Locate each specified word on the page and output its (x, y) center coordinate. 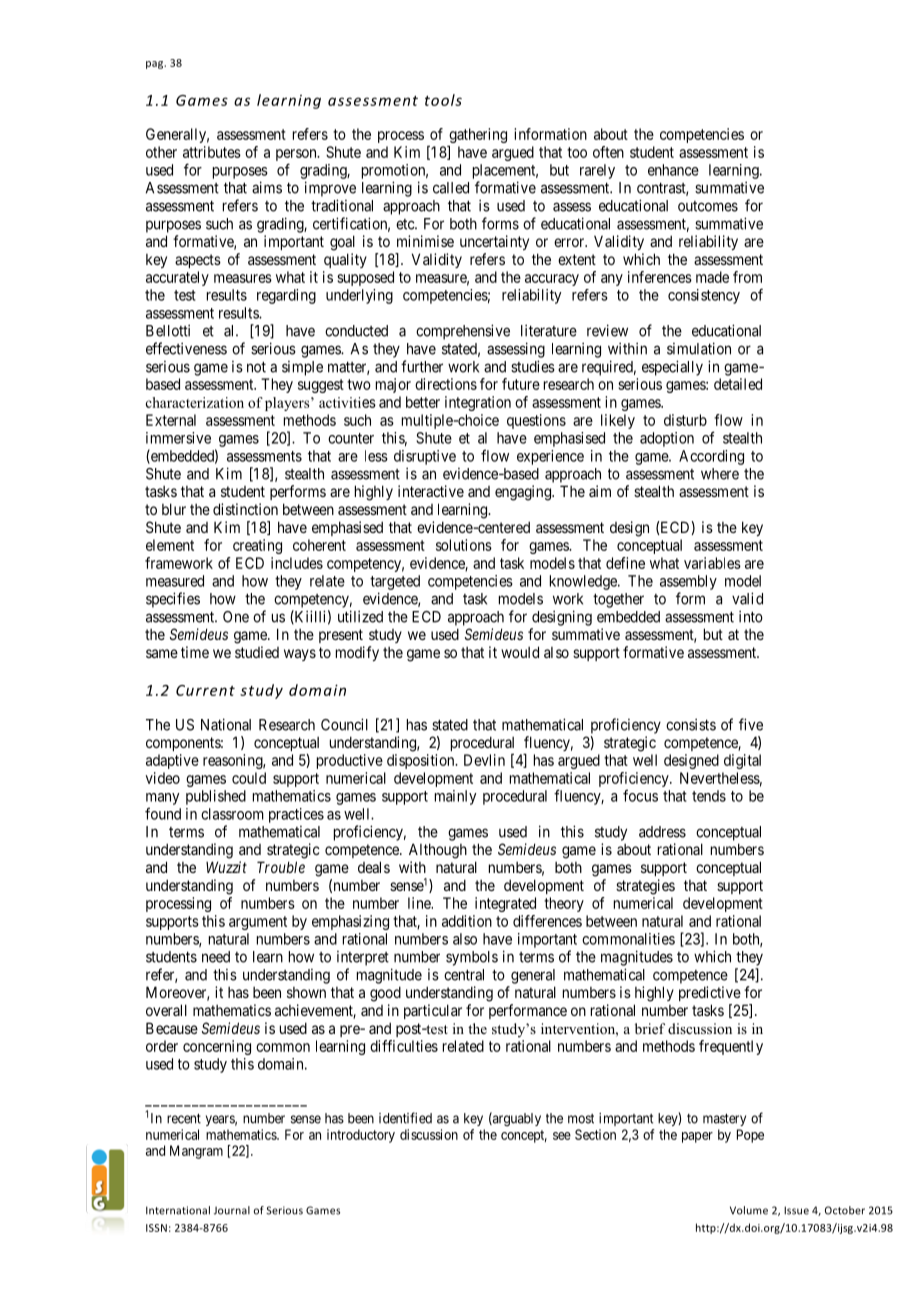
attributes (212, 152)
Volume (749, 1210)
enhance (673, 170)
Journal (232, 1210)
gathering (478, 135)
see (562, 1136)
